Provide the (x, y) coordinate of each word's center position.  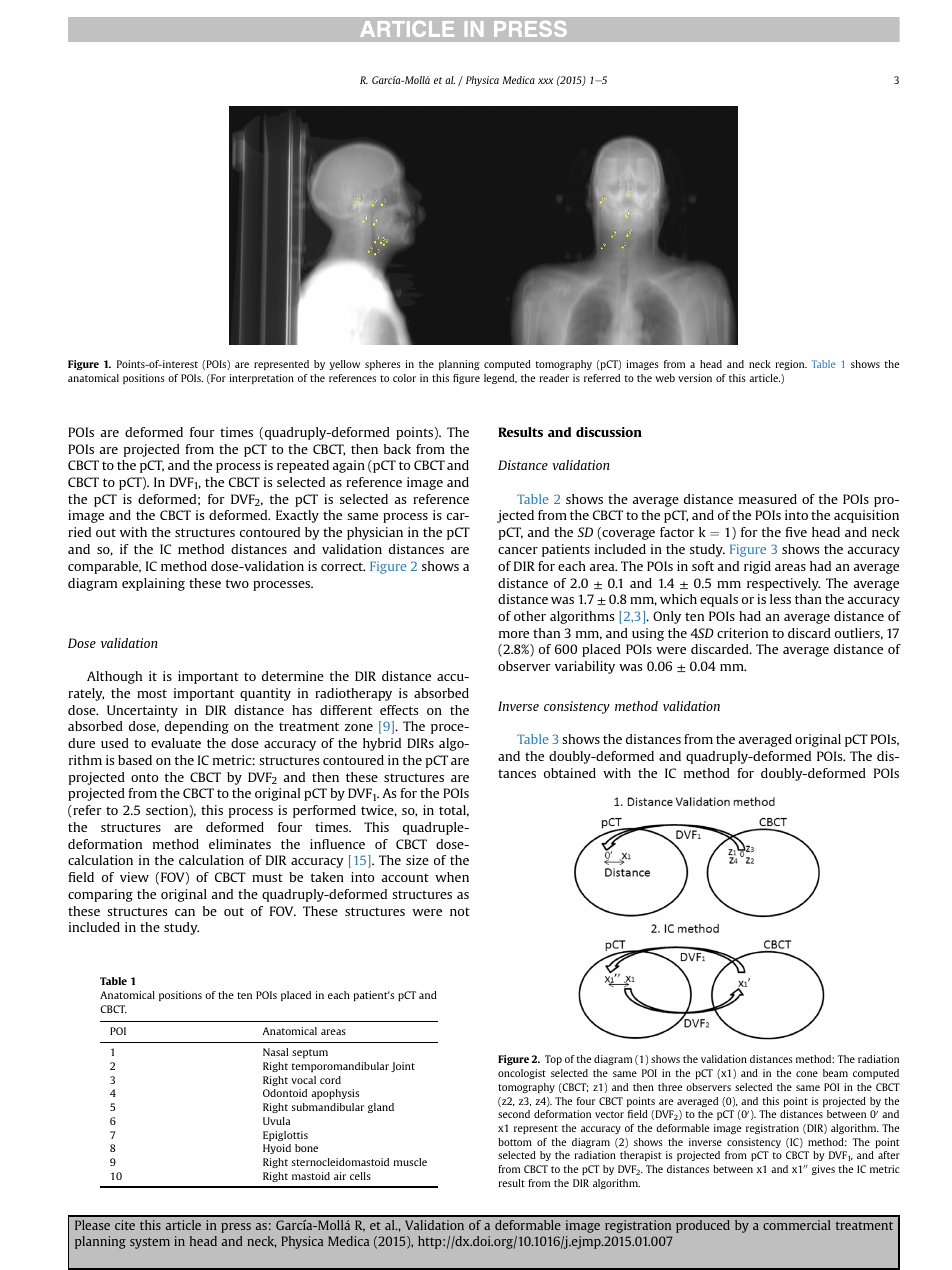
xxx (545, 81)
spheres (383, 365)
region (791, 365)
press (236, 1228)
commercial (796, 1225)
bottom (515, 1142)
